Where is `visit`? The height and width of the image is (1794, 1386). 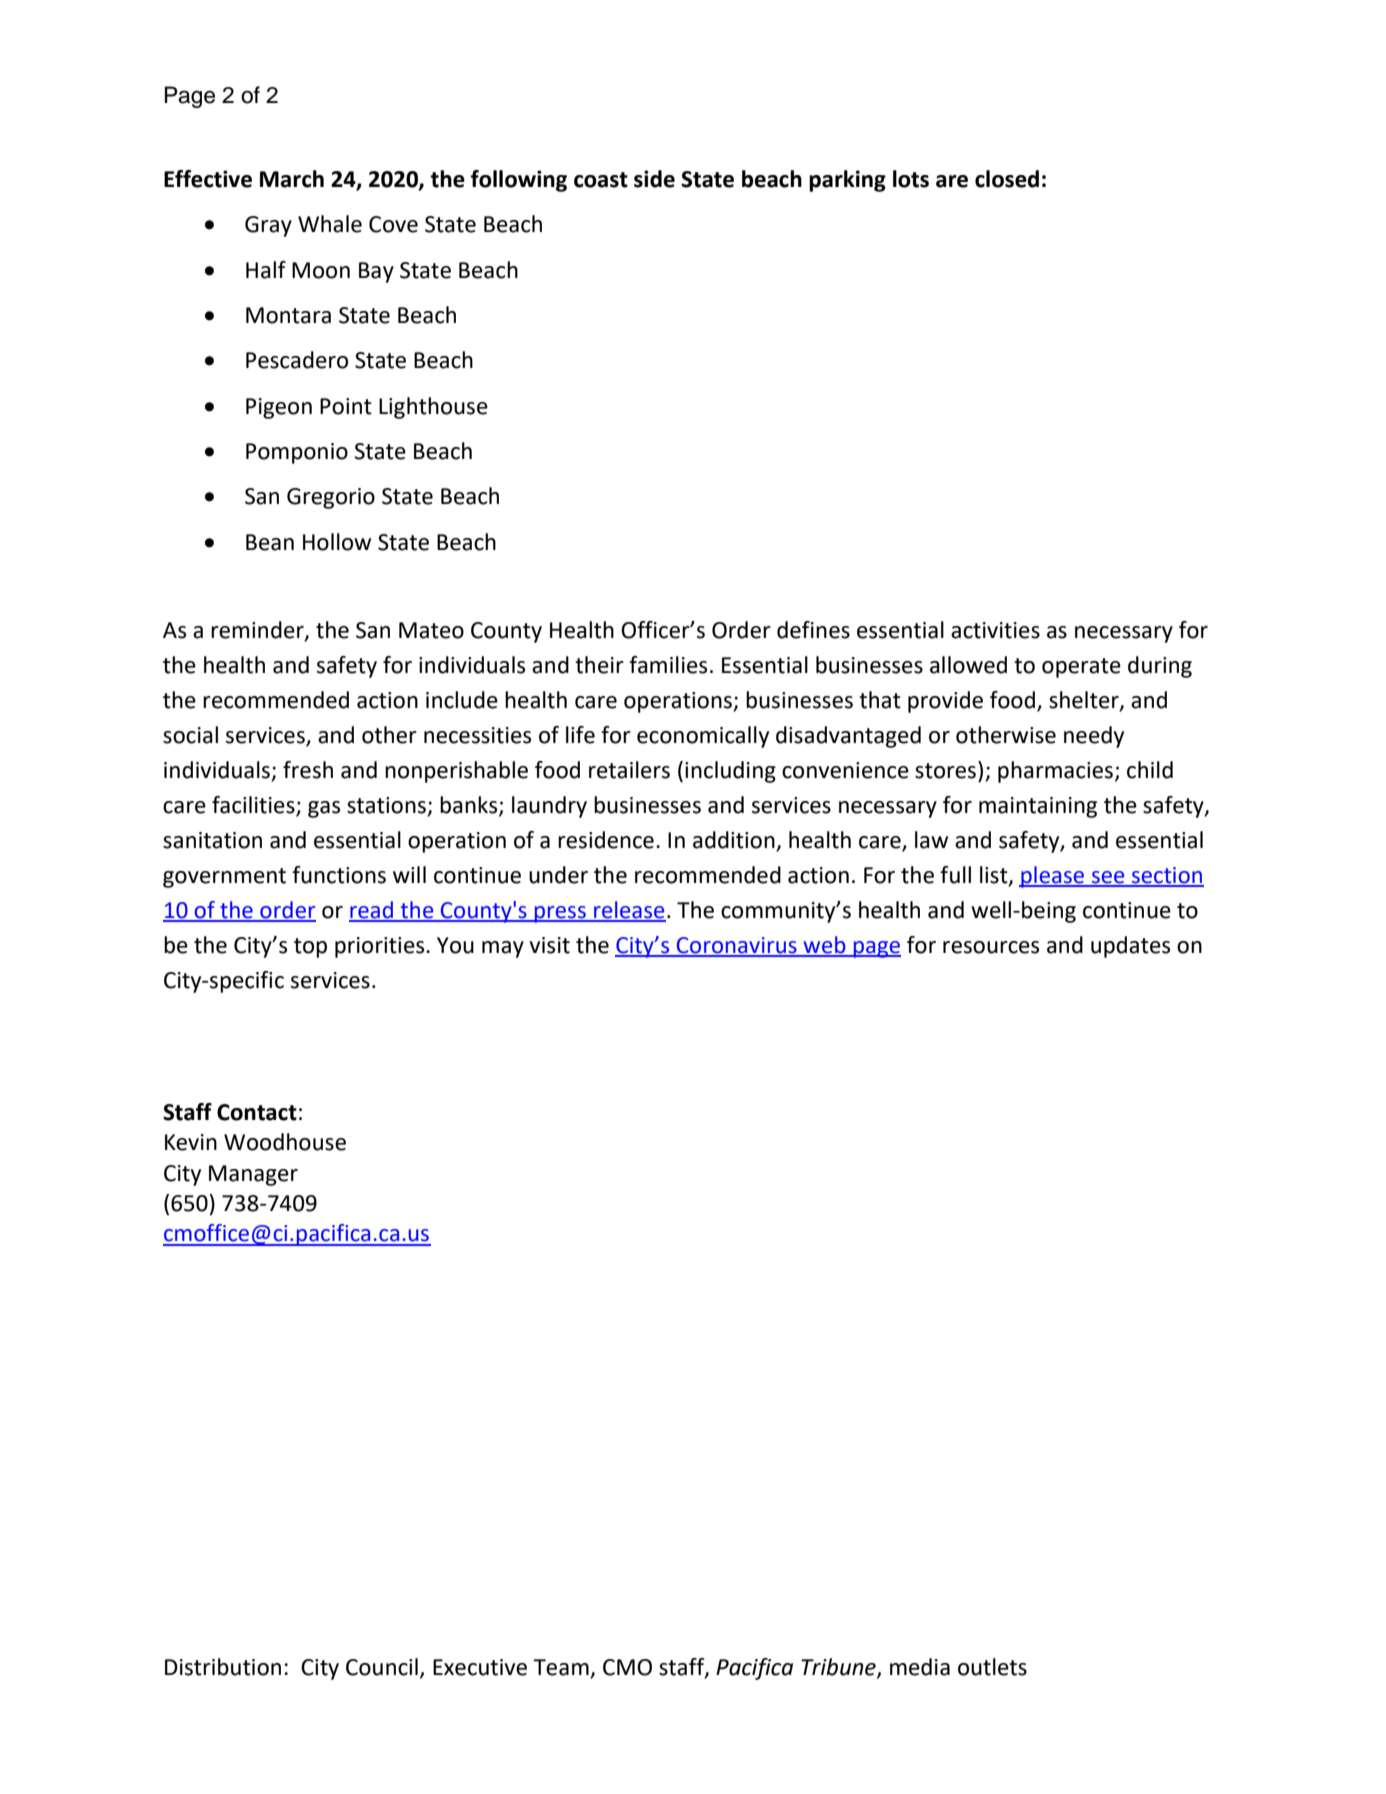
visit is located at coordinates (550, 945).
